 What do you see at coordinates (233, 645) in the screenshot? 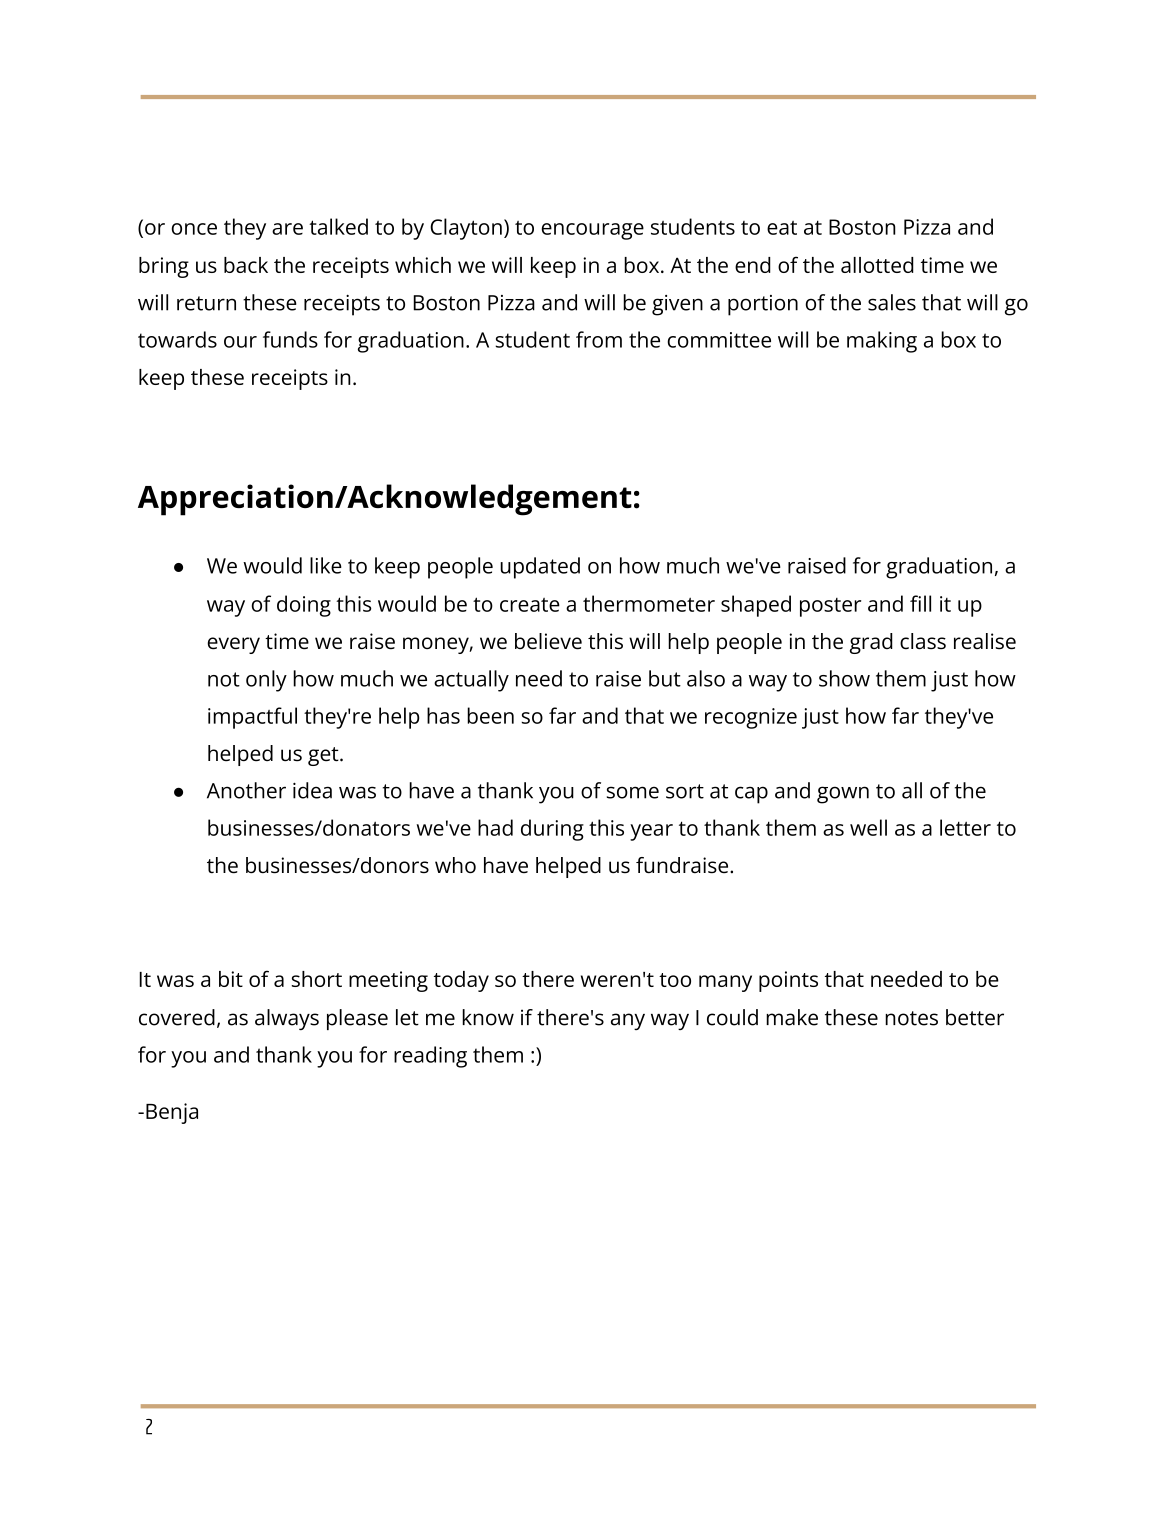
I see `every` at bounding box center [233, 645].
